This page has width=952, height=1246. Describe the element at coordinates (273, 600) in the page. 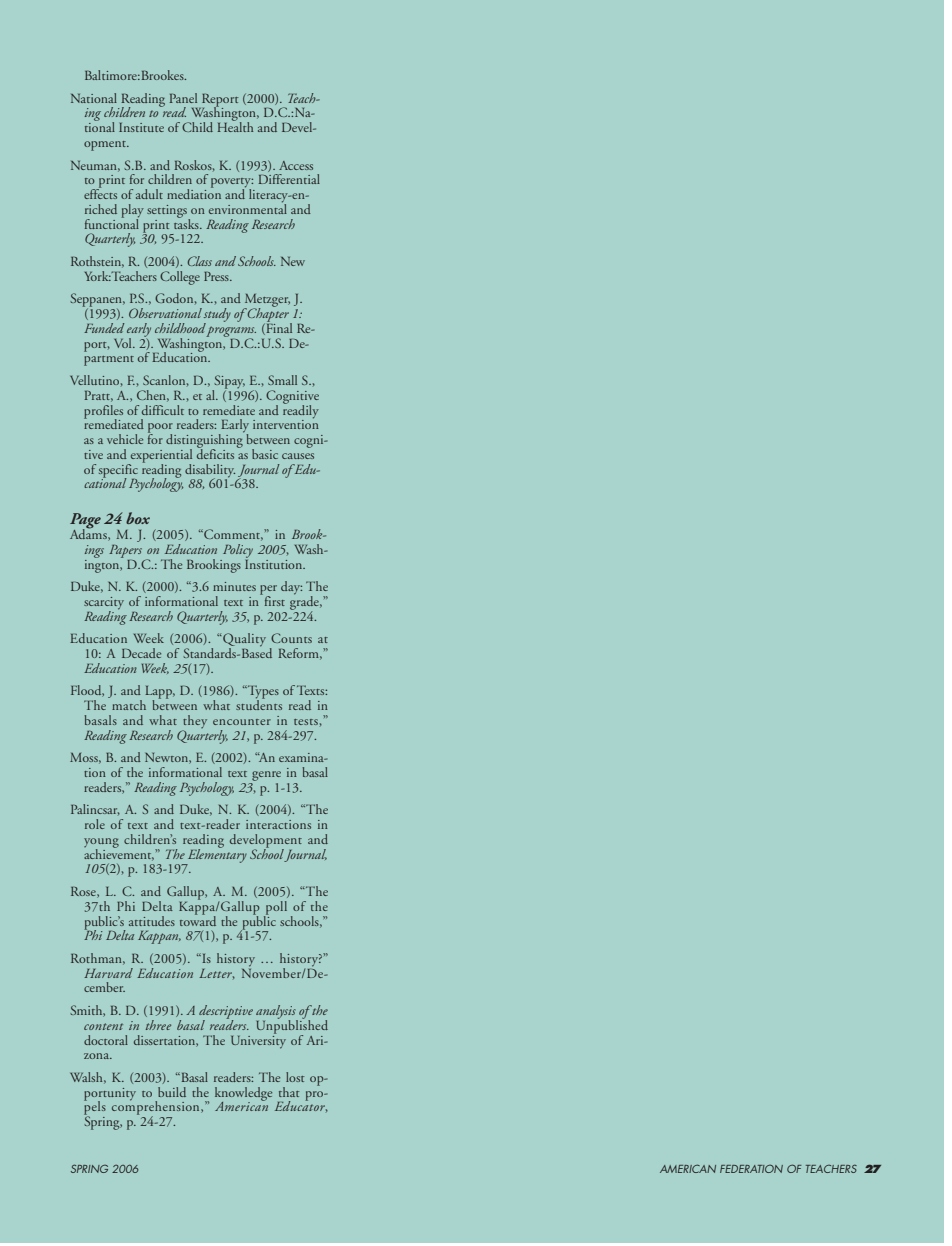

I see `first` at that location.
